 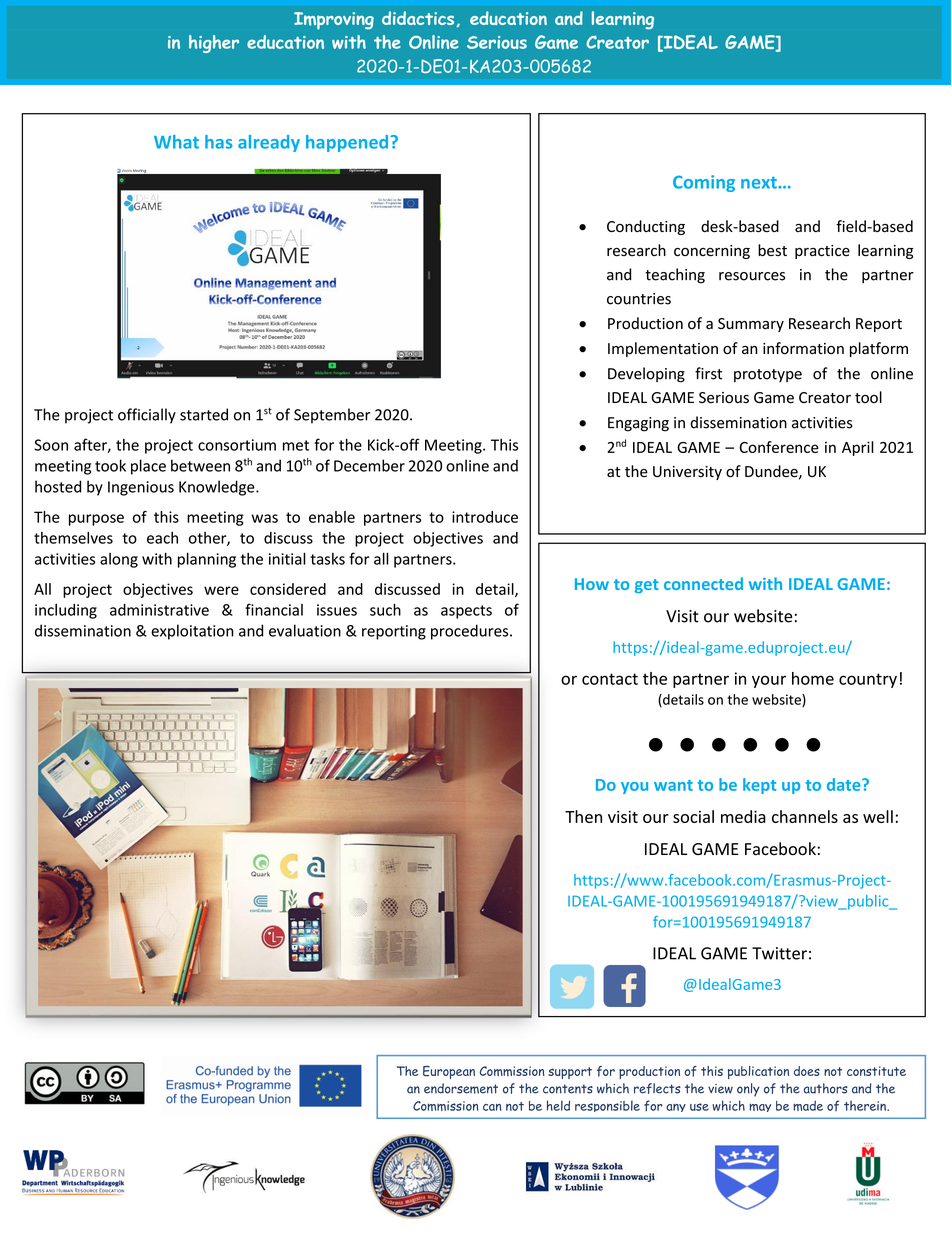 What do you see at coordinates (449, 1072) in the document?
I see `European` at bounding box center [449, 1072].
